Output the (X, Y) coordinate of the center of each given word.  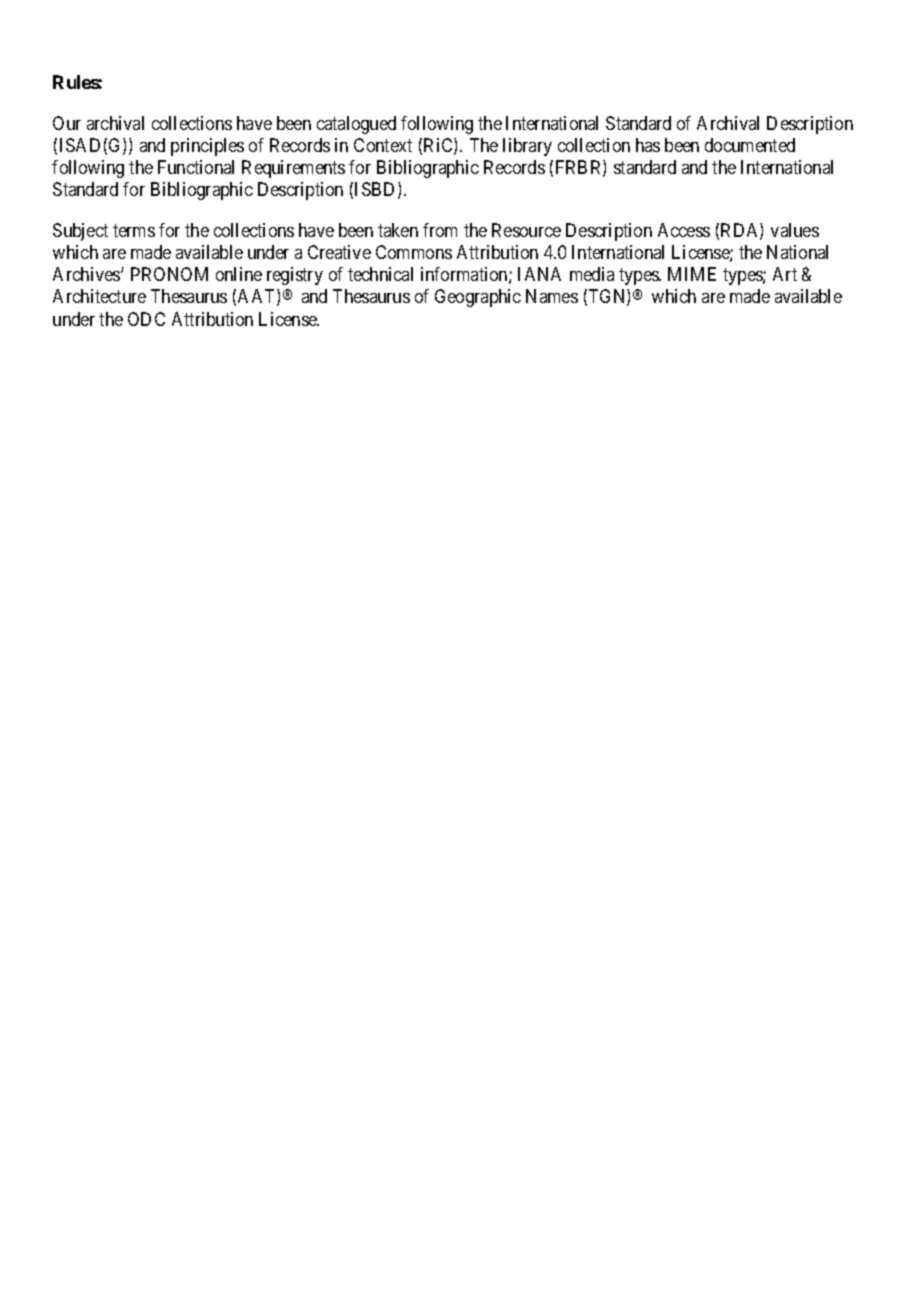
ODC (146, 319)
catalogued (356, 125)
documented (750, 145)
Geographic (478, 298)
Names (552, 296)
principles (207, 147)
